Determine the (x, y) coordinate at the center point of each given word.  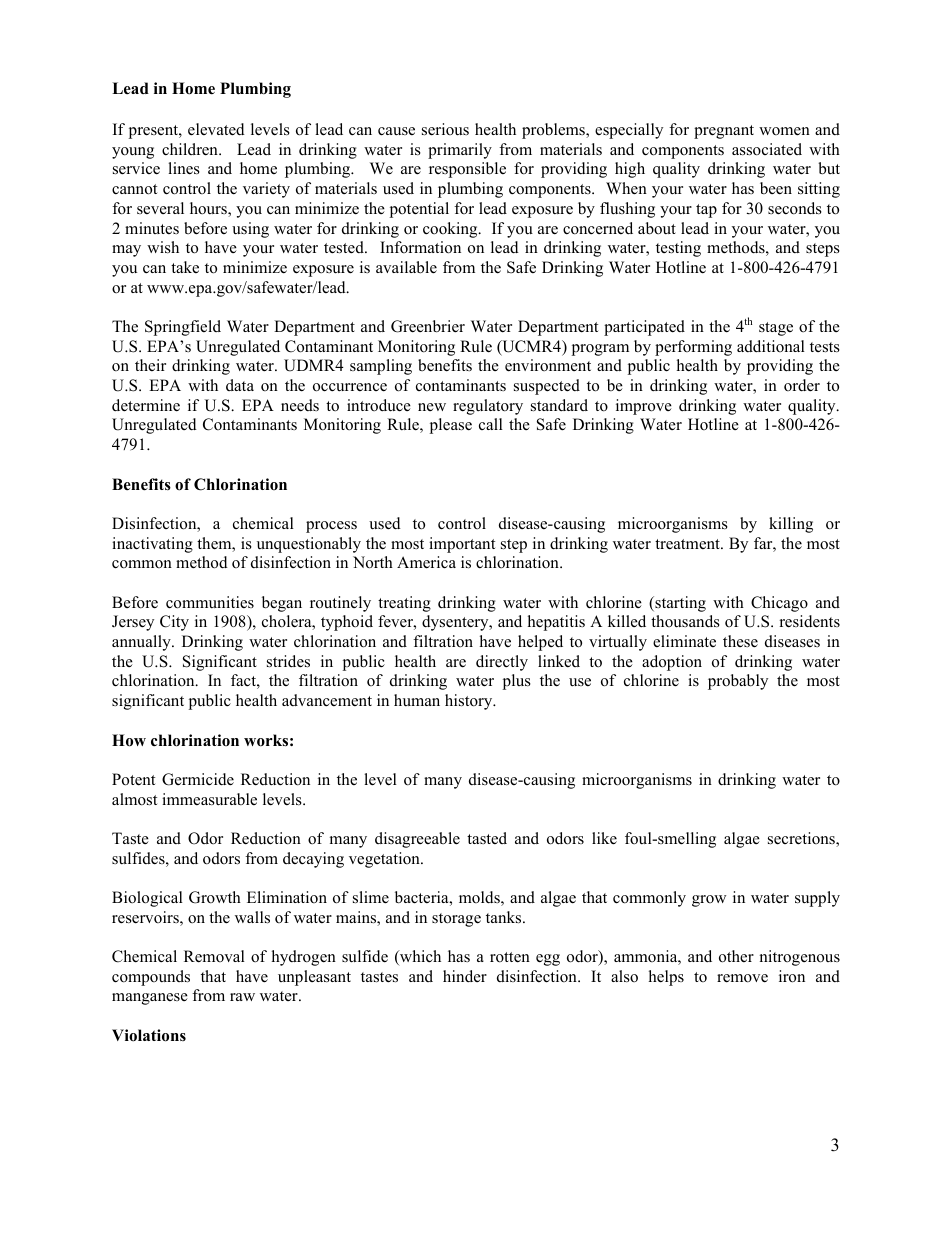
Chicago (779, 604)
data (240, 385)
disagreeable (417, 840)
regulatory (488, 407)
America (426, 562)
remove (742, 978)
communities (210, 602)
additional (771, 346)
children (191, 149)
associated (767, 149)
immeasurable (209, 799)
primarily (460, 151)
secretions (802, 839)
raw (242, 997)
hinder (465, 976)
